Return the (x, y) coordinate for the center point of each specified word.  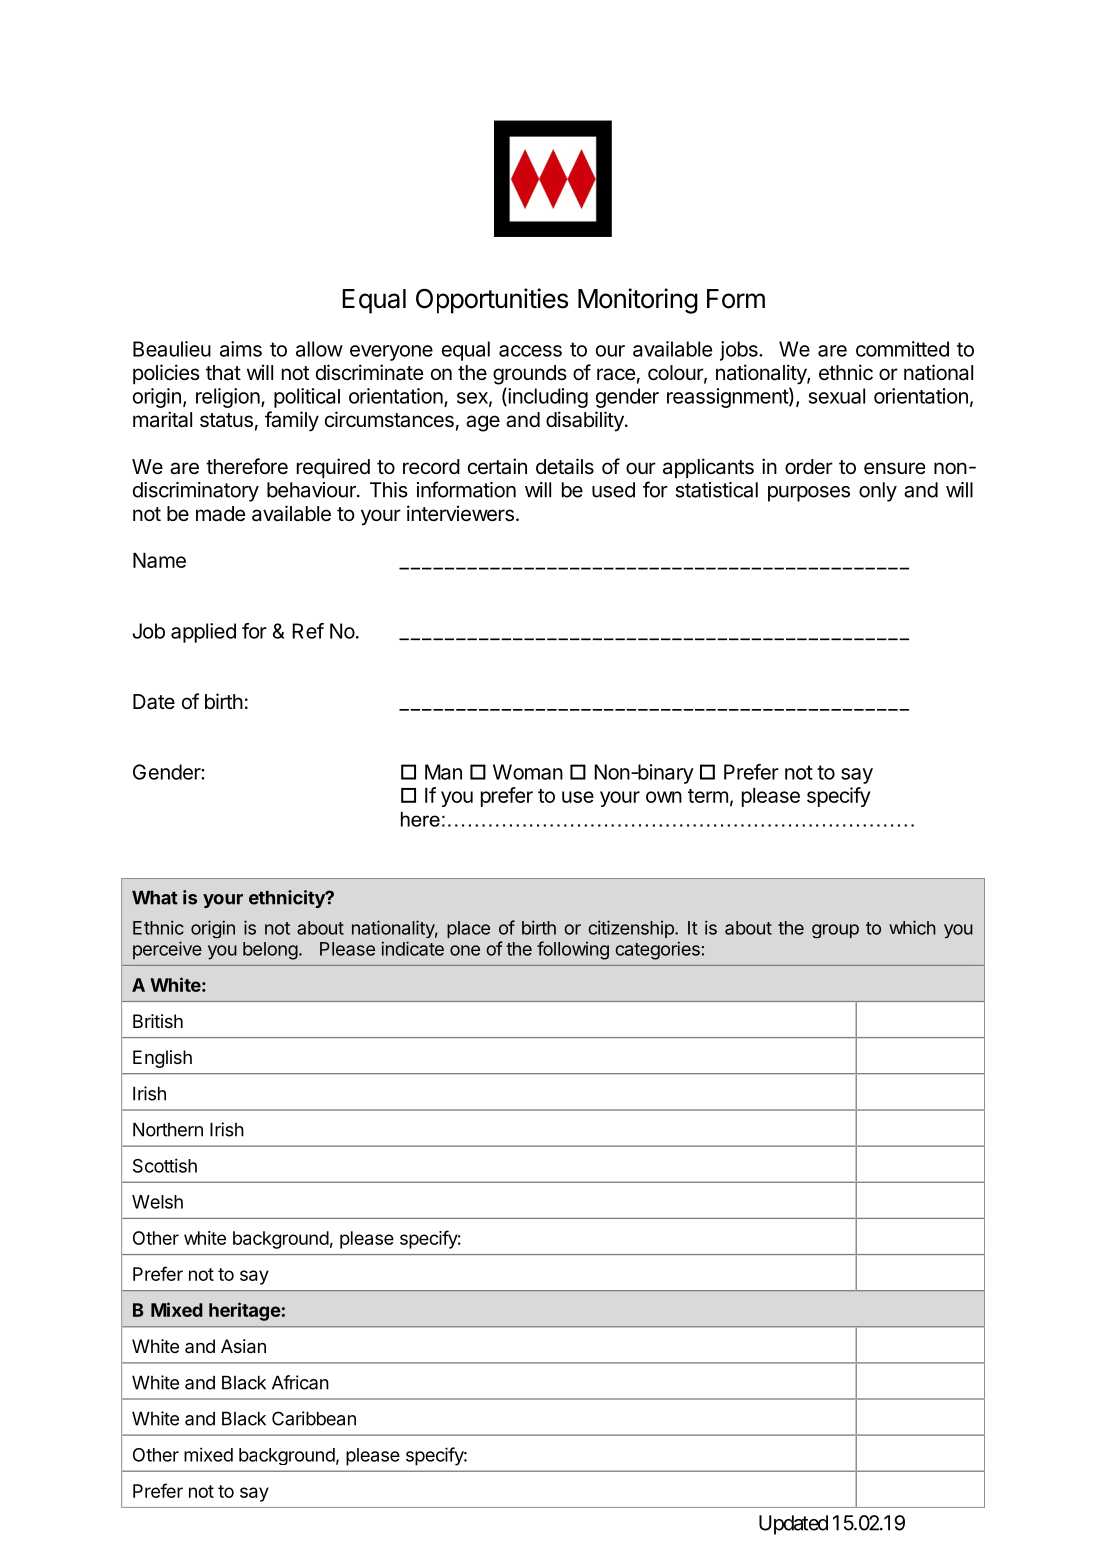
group (835, 931)
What (155, 898)
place (468, 929)
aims (241, 349)
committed (902, 349)
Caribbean (314, 1418)
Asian (243, 1346)
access (530, 351)
